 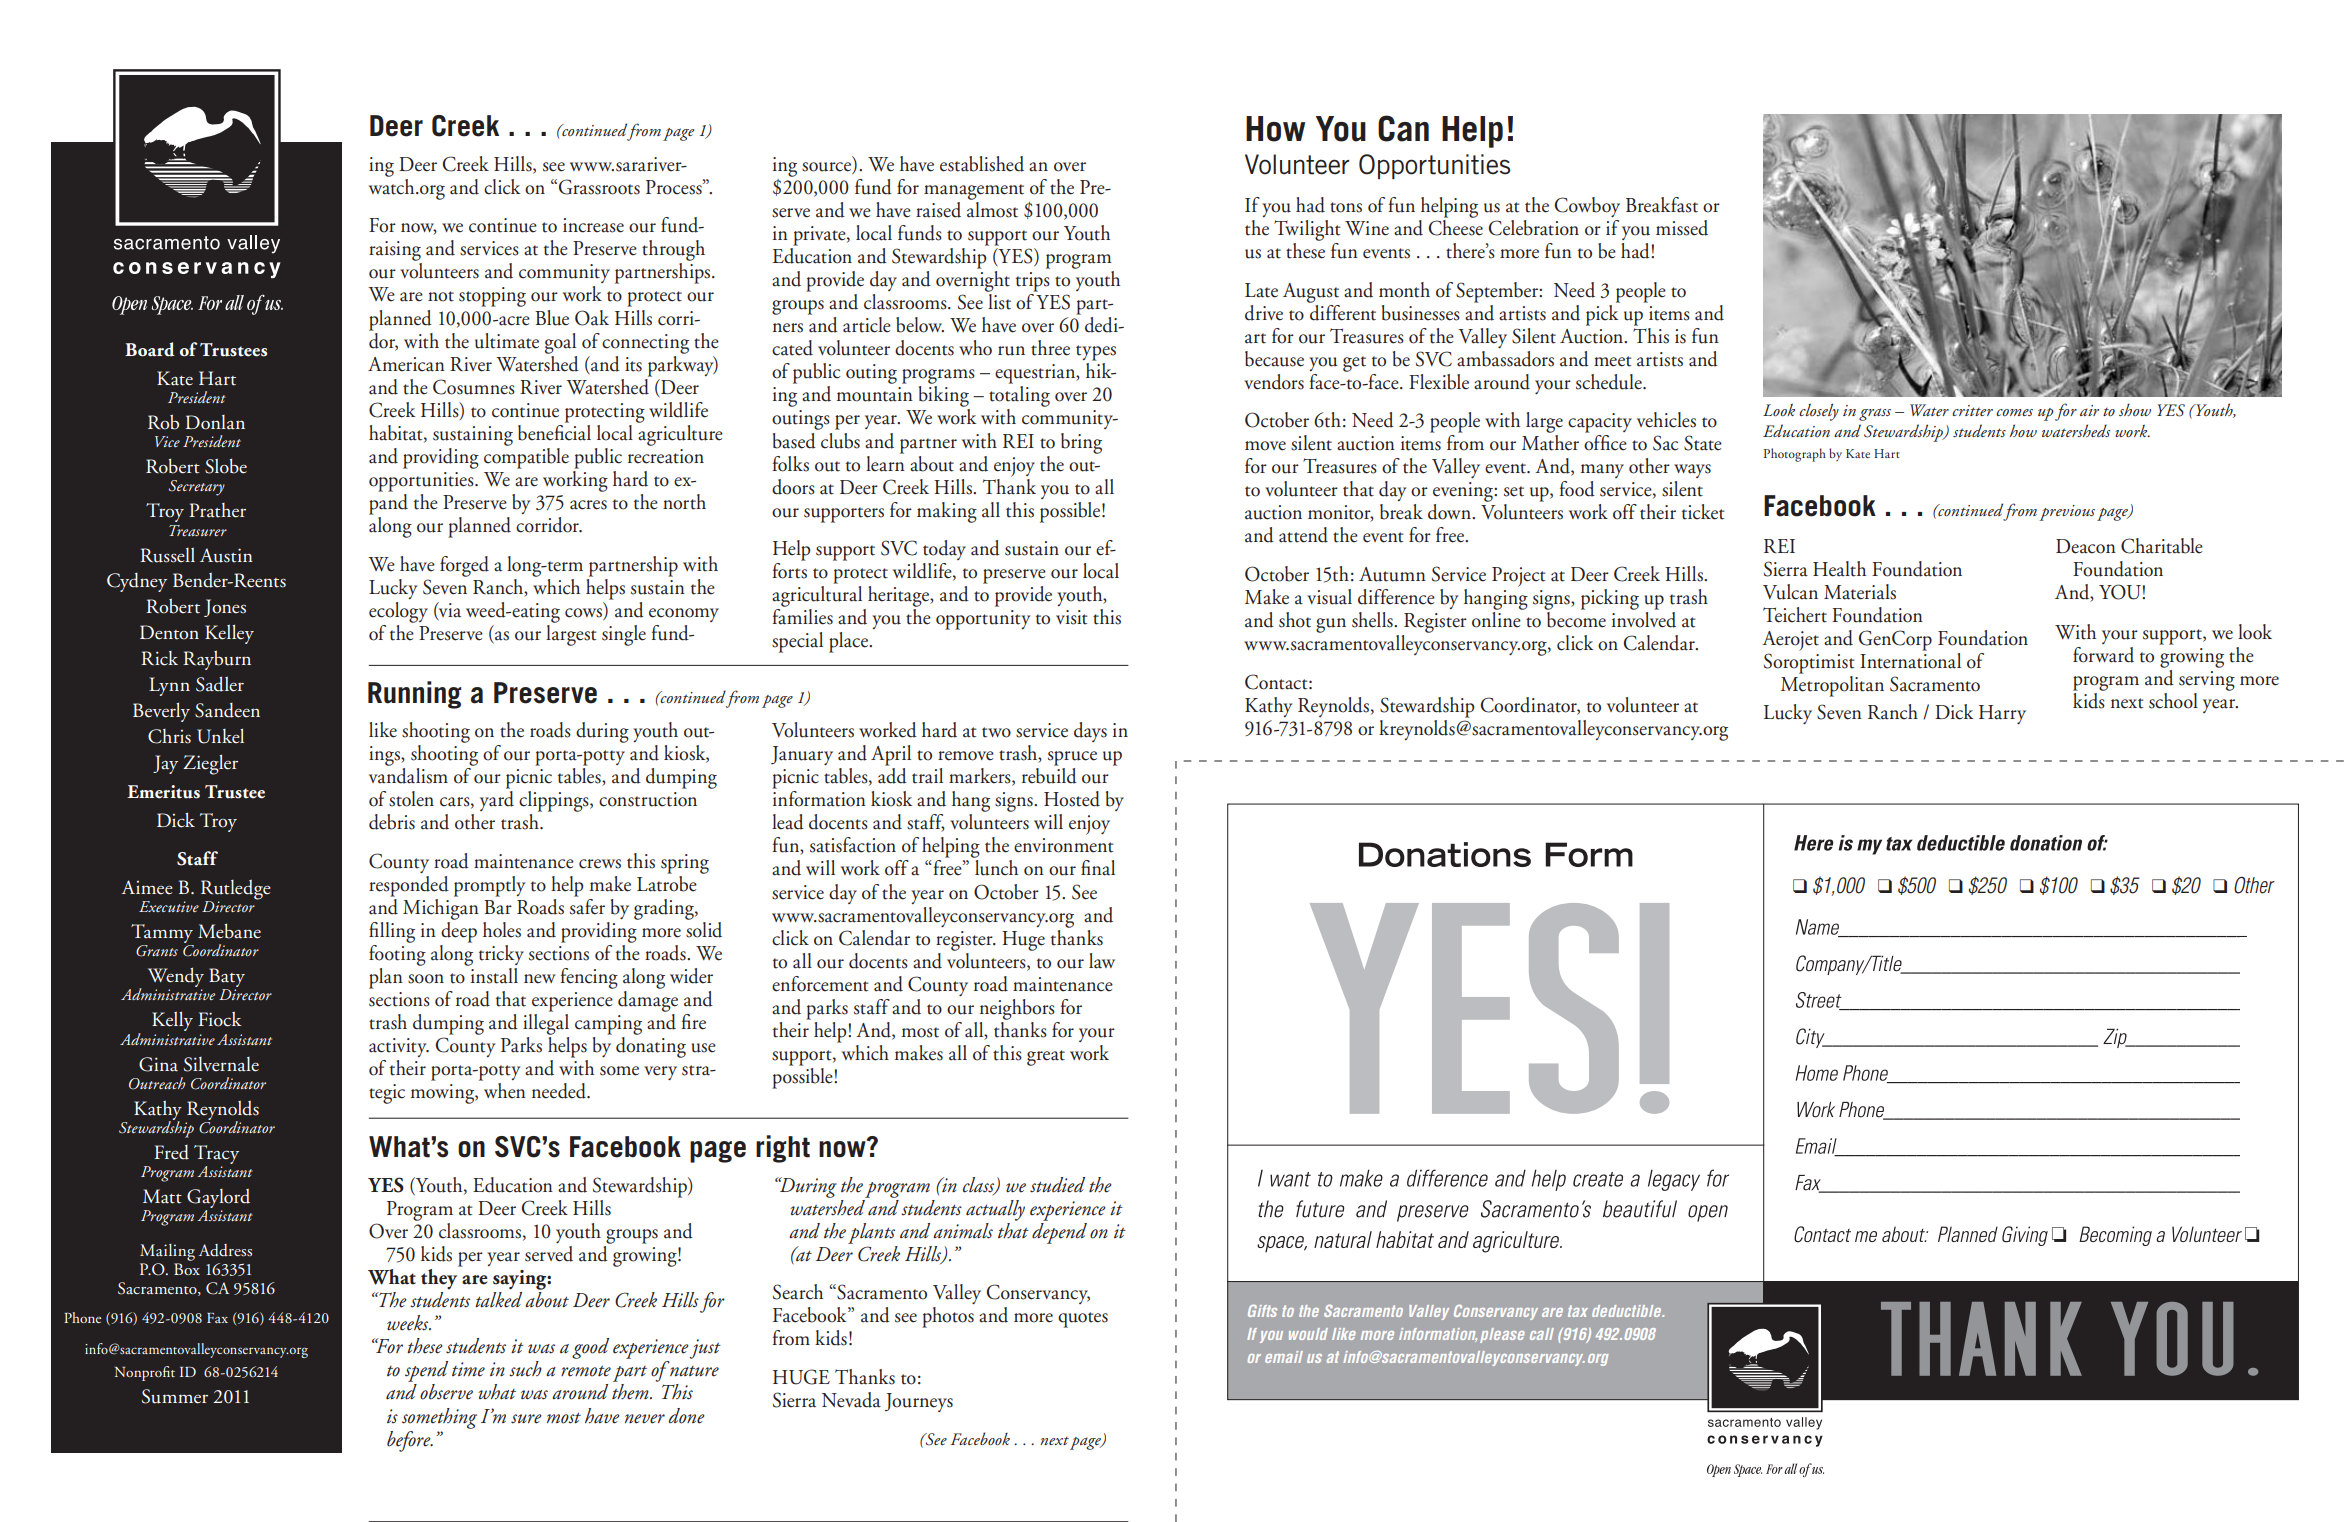 What do you see at coordinates (411, 799) in the screenshot?
I see `stolen` at bounding box center [411, 799].
